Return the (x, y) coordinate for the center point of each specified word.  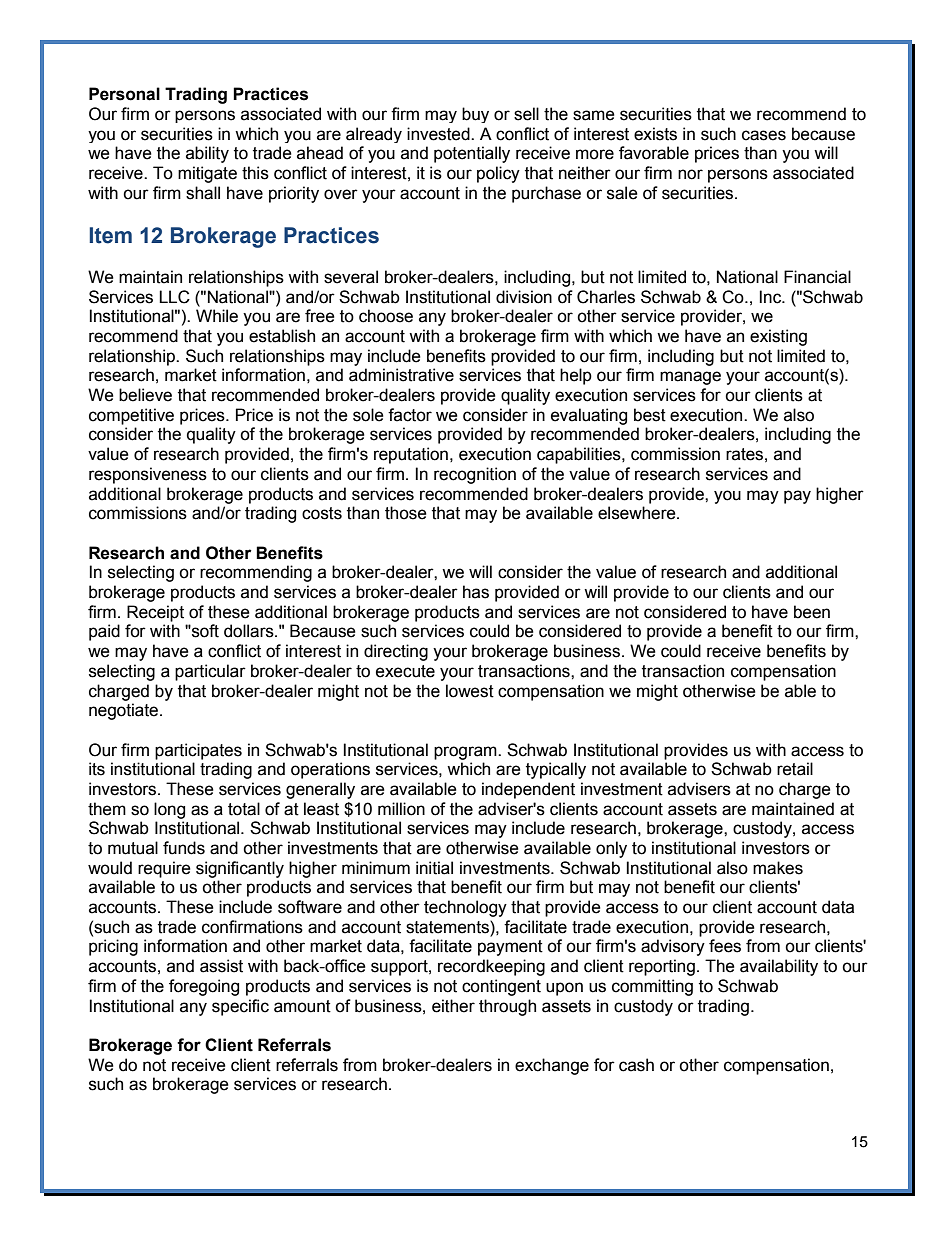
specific (240, 1007)
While (217, 316)
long (169, 810)
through (507, 1007)
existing (778, 337)
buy (475, 115)
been (812, 612)
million (401, 809)
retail (795, 769)
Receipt (155, 613)
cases (764, 135)
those (406, 513)
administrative (401, 375)
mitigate (207, 174)
